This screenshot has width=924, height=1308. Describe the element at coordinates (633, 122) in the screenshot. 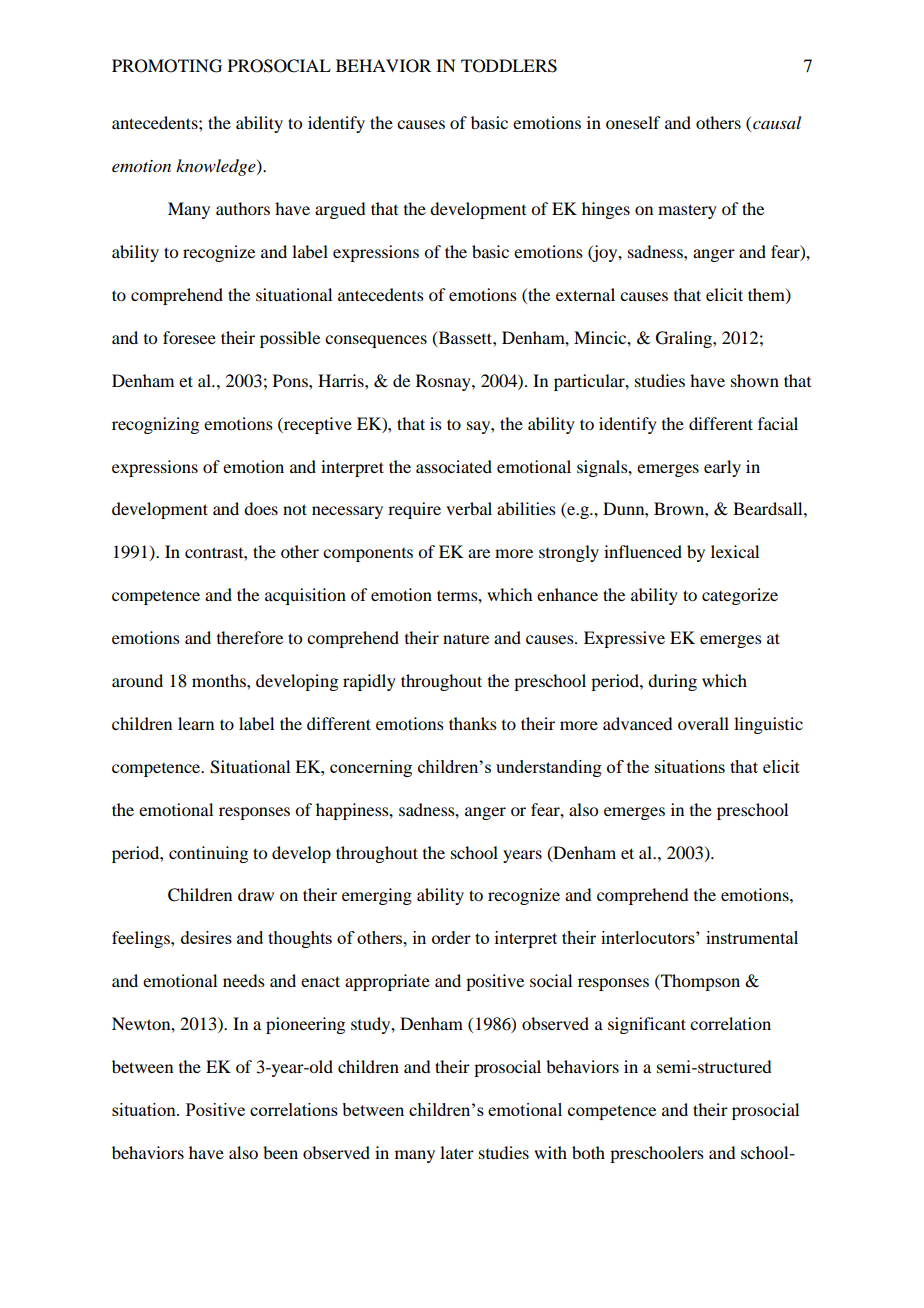

I see `oneself` at that location.
